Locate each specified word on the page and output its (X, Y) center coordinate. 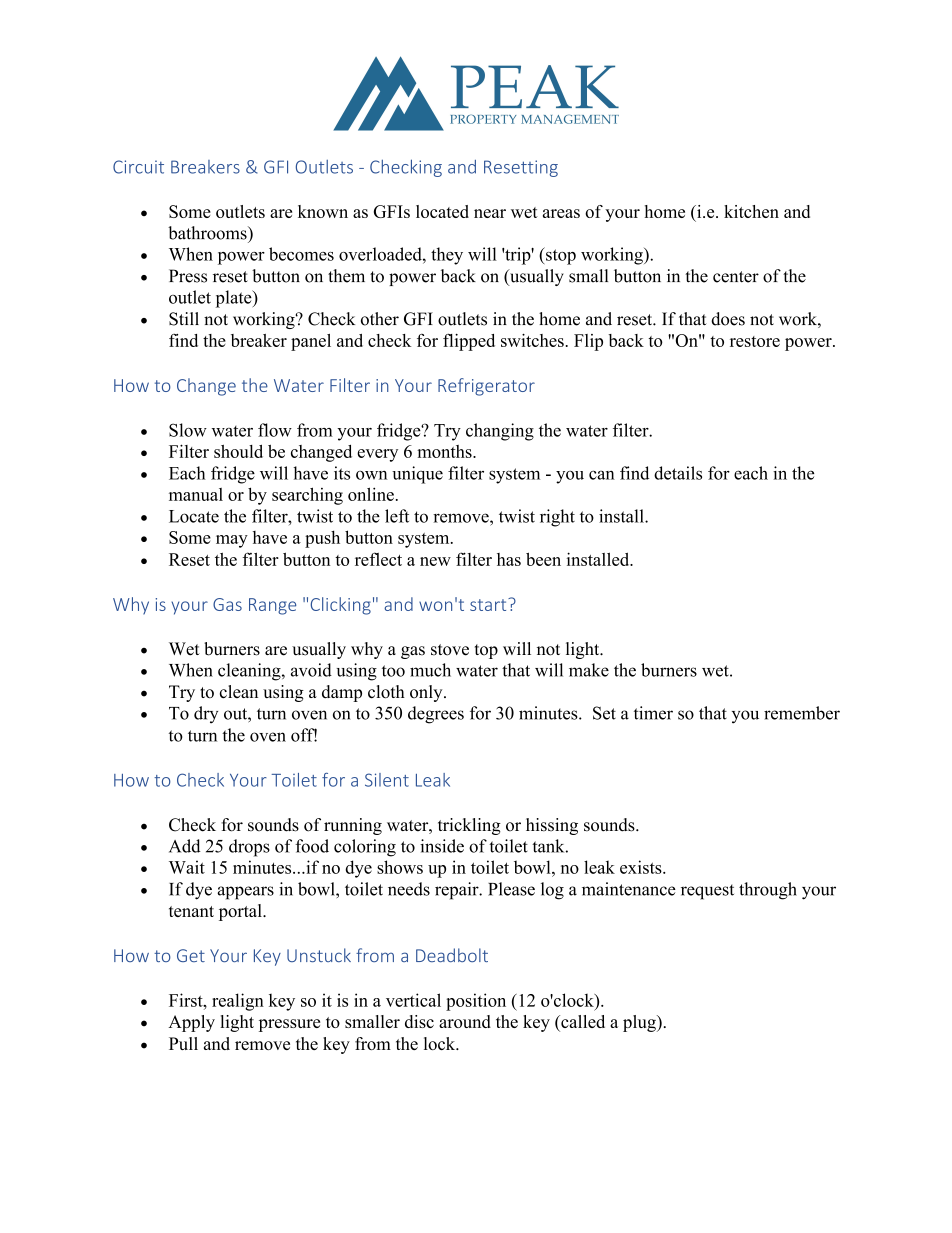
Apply (192, 1023)
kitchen (751, 211)
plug (640, 1023)
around (465, 1021)
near (490, 213)
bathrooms (208, 233)
